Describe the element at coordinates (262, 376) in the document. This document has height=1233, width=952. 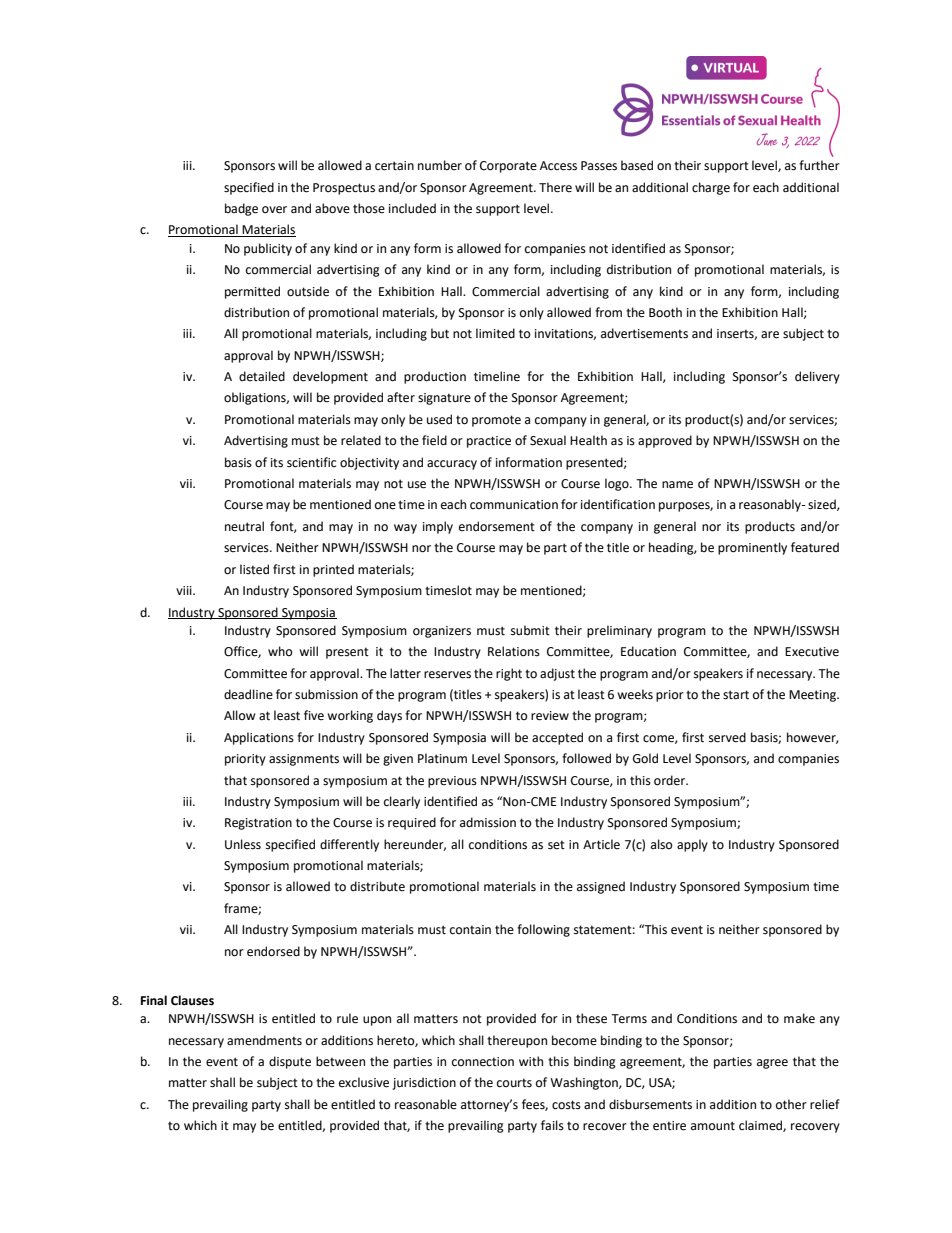
I see `detailed` at that location.
